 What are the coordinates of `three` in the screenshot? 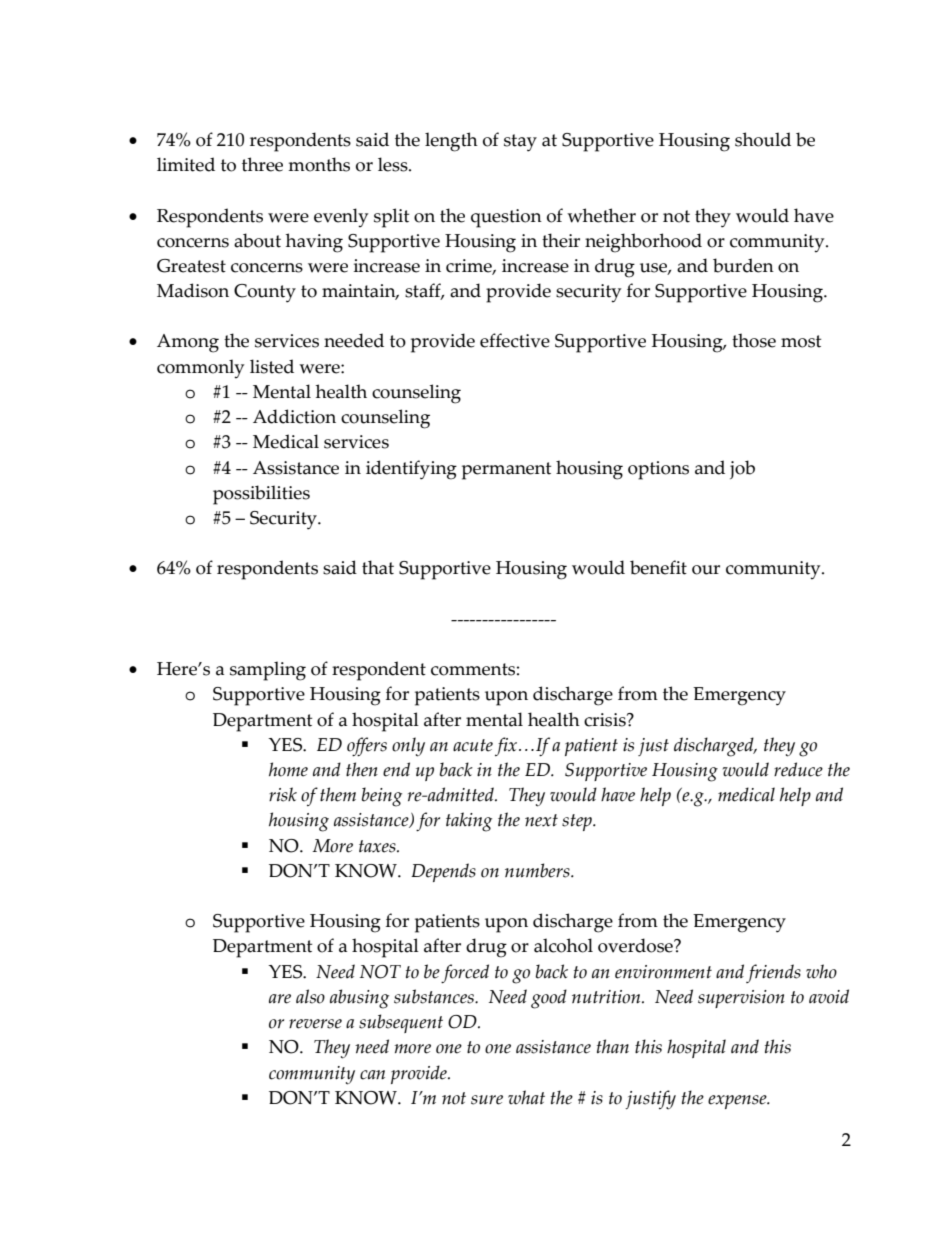 It's located at (262, 164).
